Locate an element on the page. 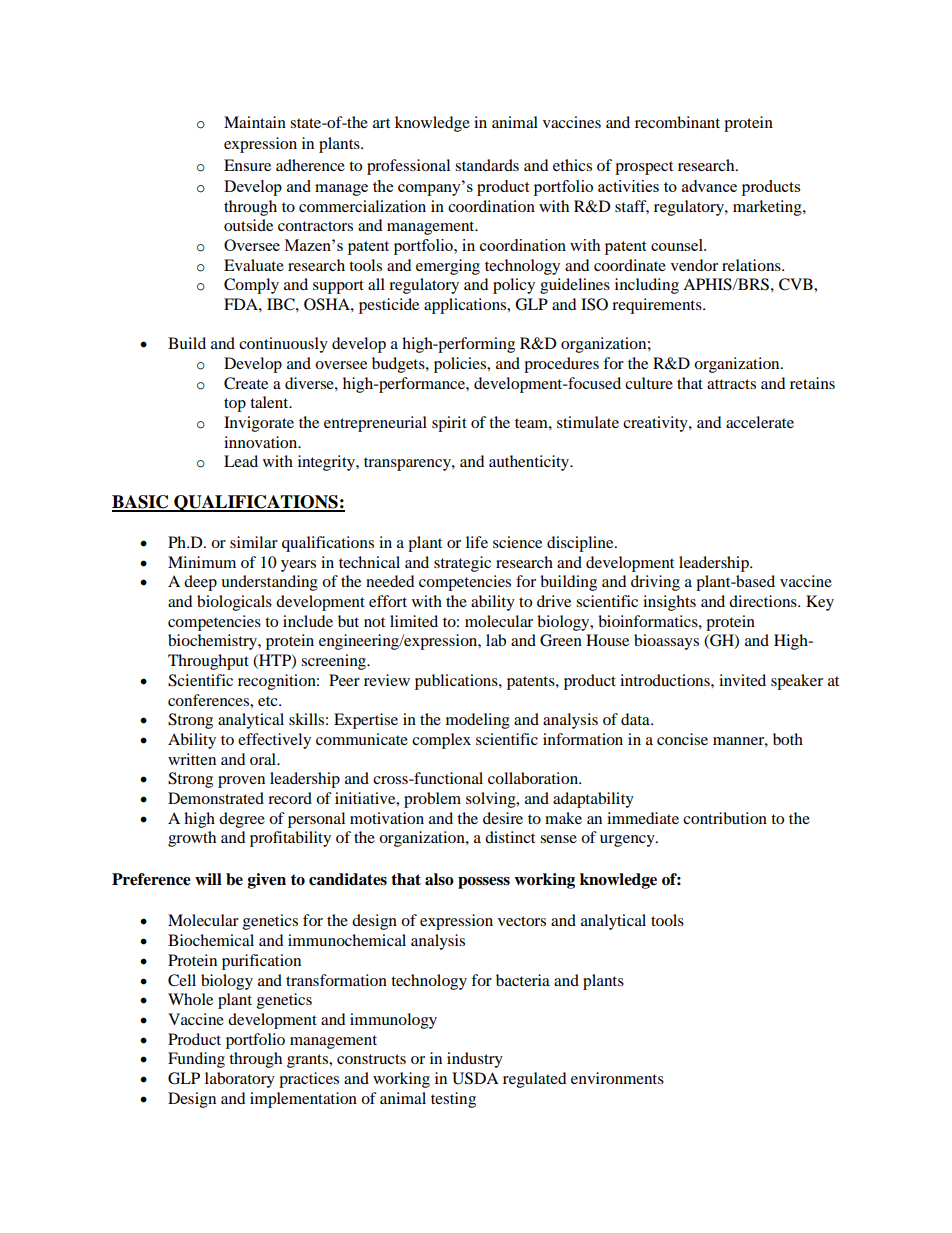  accelerate is located at coordinates (760, 422).
